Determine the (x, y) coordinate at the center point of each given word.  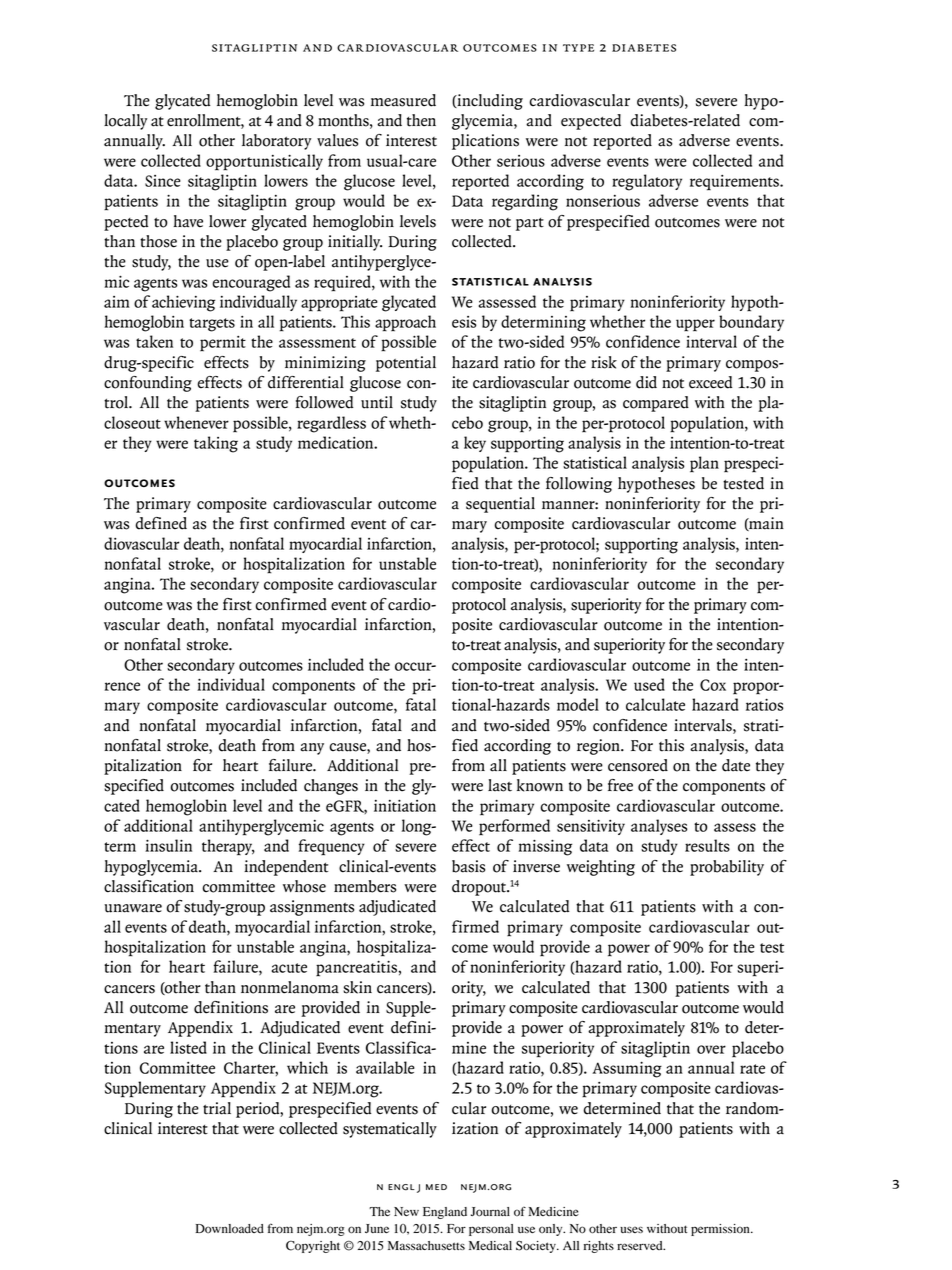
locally (125, 122)
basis (468, 866)
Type (578, 48)
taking (216, 444)
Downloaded (230, 1229)
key (475, 444)
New (406, 1211)
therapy (228, 847)
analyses (659, 827)
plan (704, 464)
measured (403, 100)
